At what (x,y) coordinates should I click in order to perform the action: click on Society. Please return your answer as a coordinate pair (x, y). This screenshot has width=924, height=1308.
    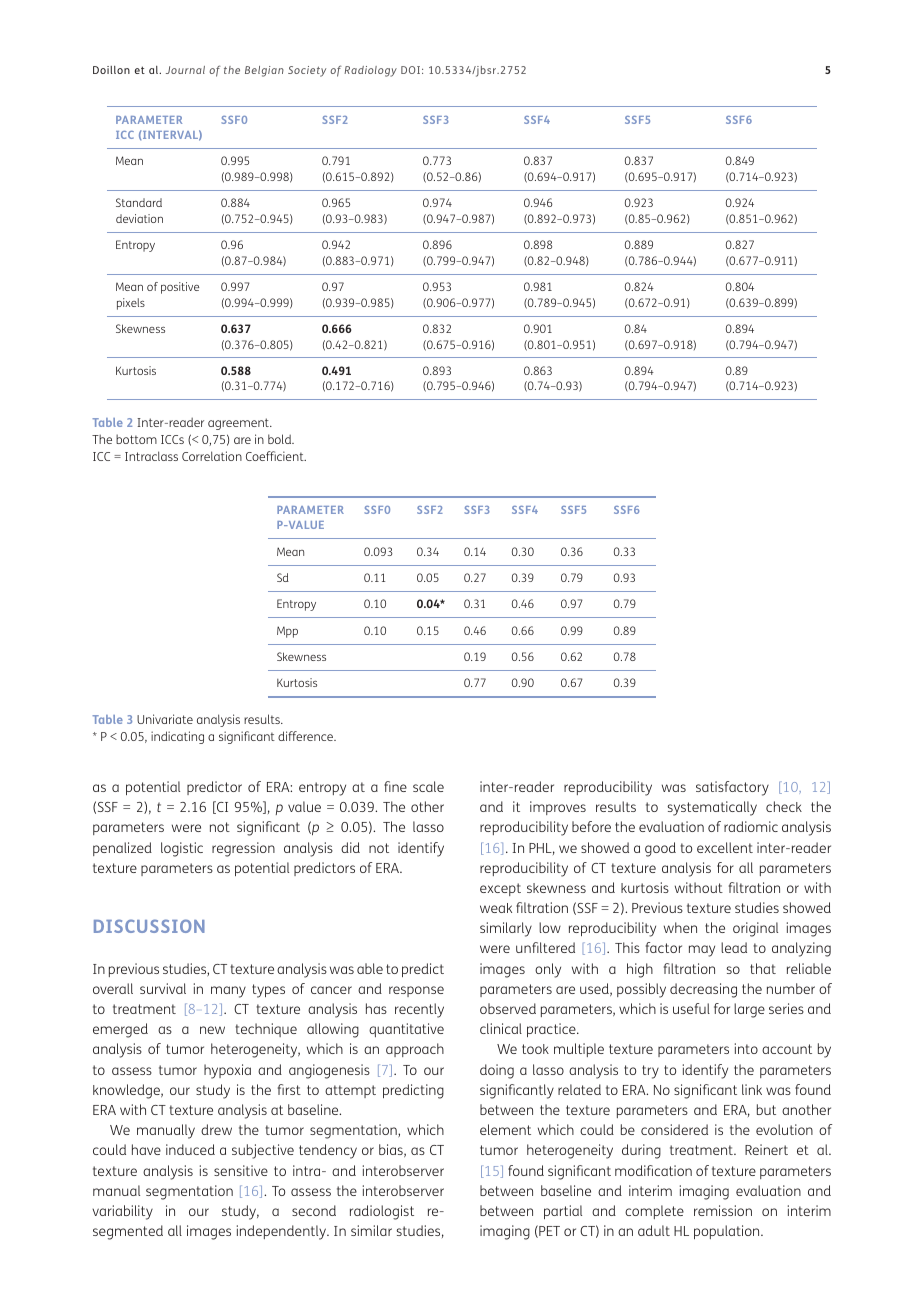
    Looking at the image, I should click on (307, 71).
